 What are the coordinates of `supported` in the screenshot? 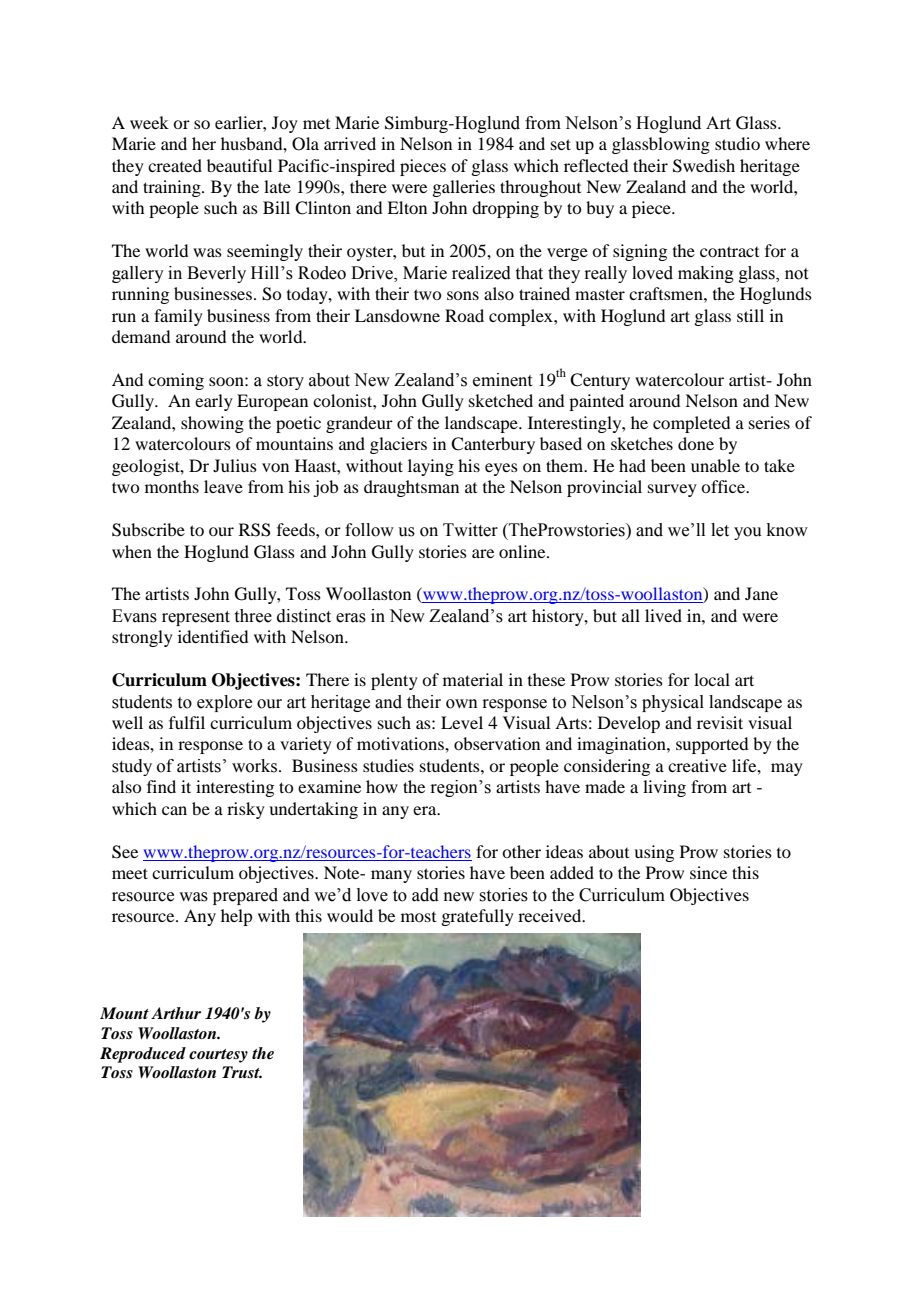 It's located at (712, 745).
